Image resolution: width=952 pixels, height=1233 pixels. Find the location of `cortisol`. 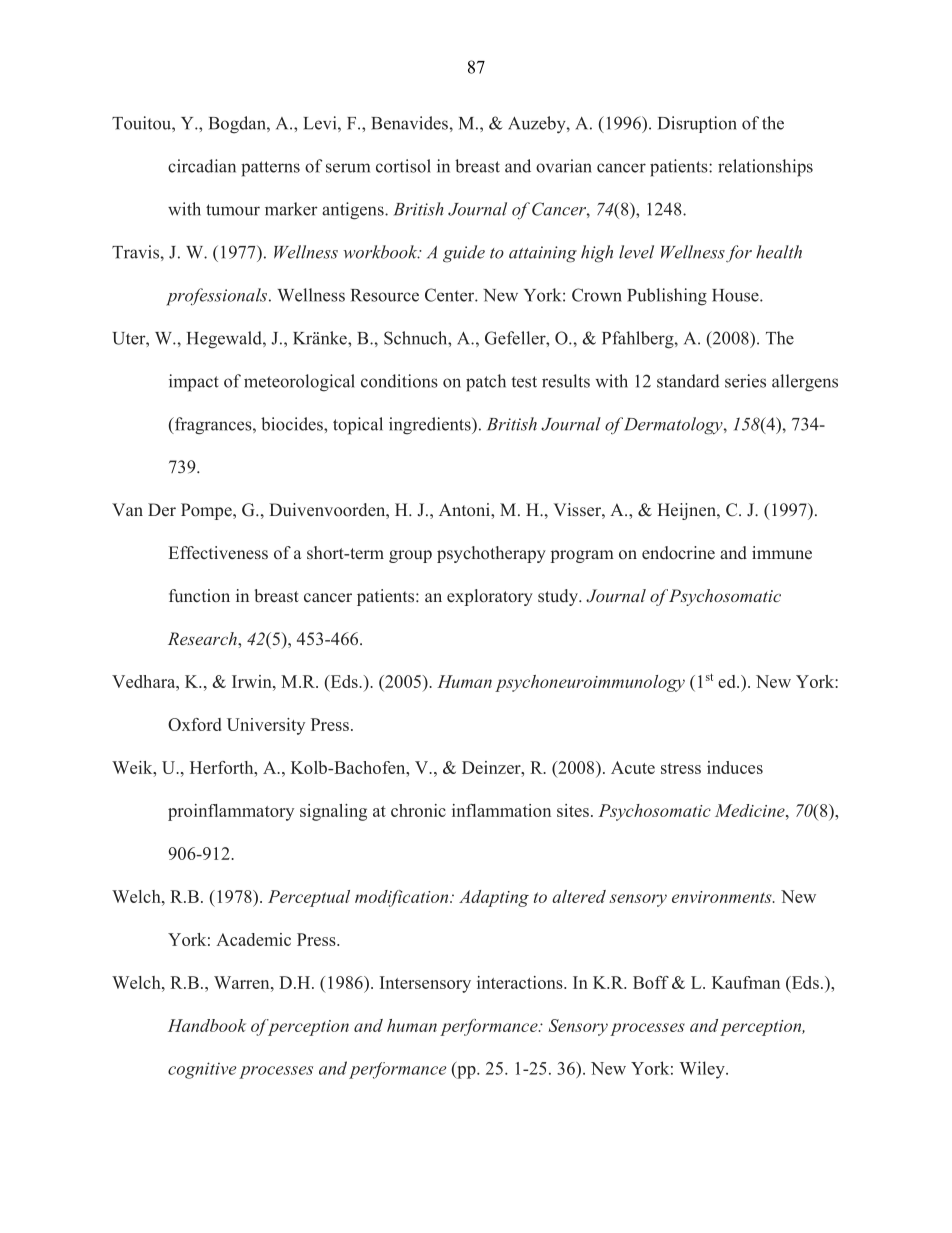

cortisol is located at coordinates (403, 166).
